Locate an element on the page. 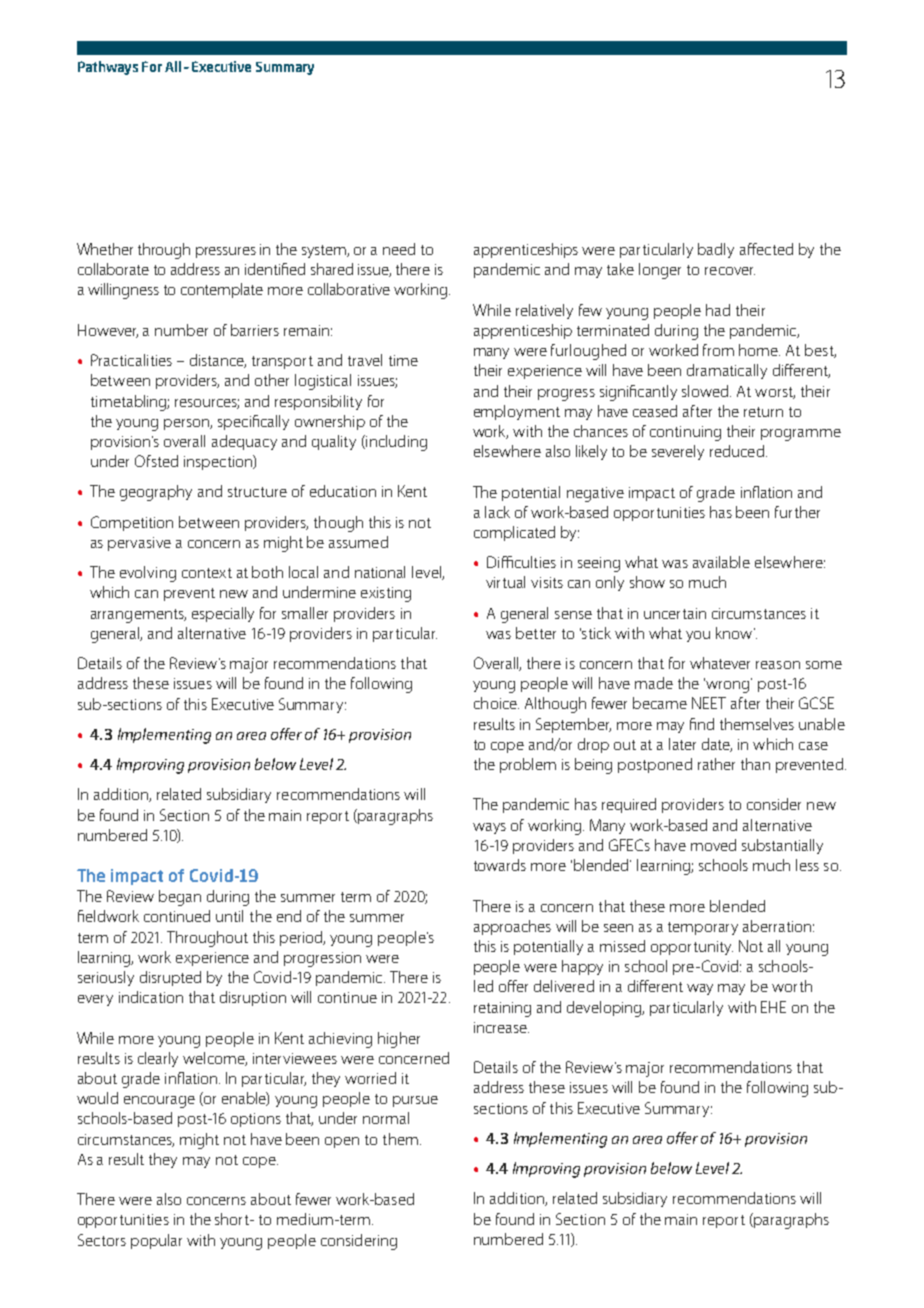 Image resolution: width=924 pixels, height=1308 pixels. recover is located at coordinates (730, 271).
